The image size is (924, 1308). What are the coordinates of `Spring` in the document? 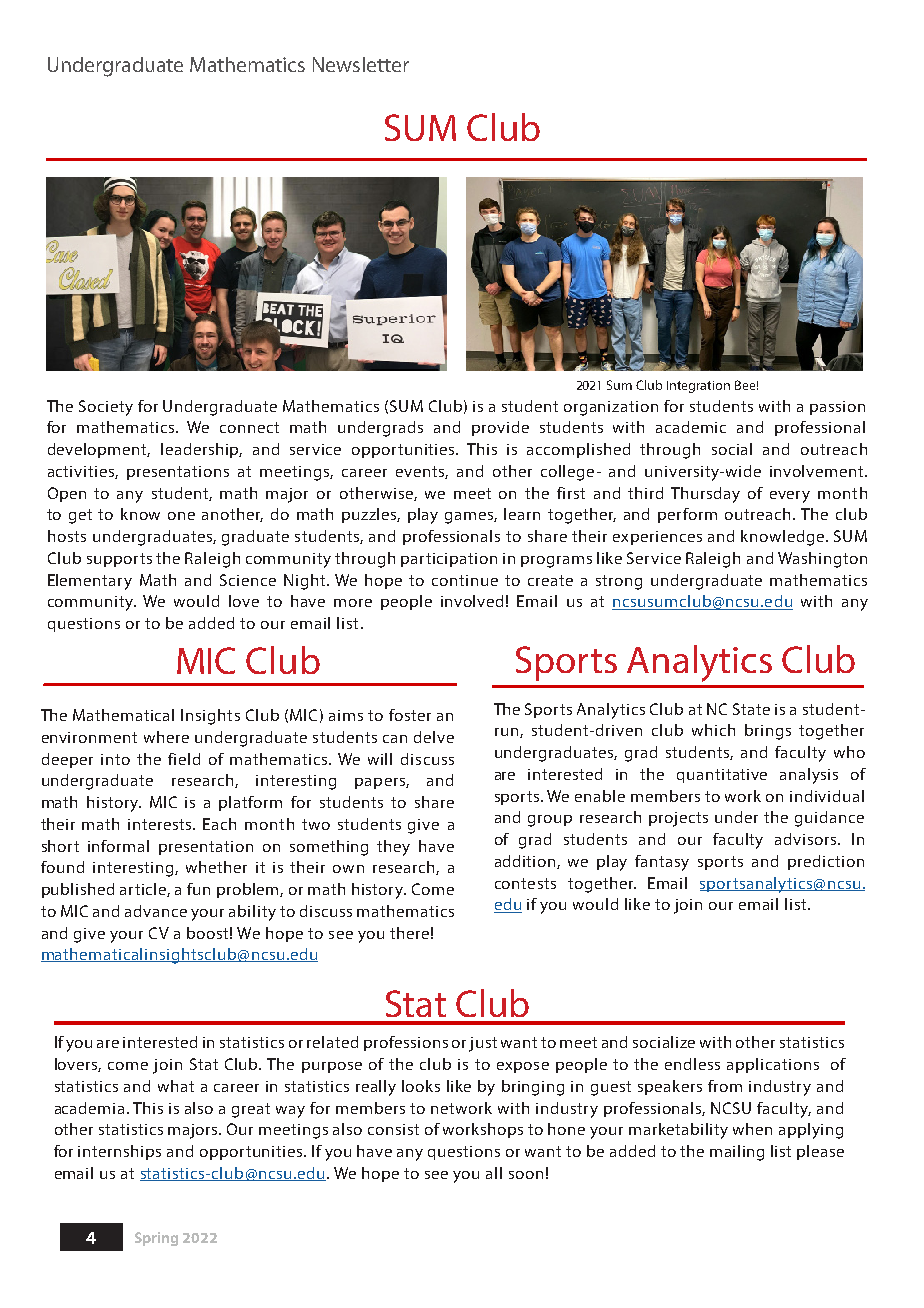 It's located at (156, 1239).
